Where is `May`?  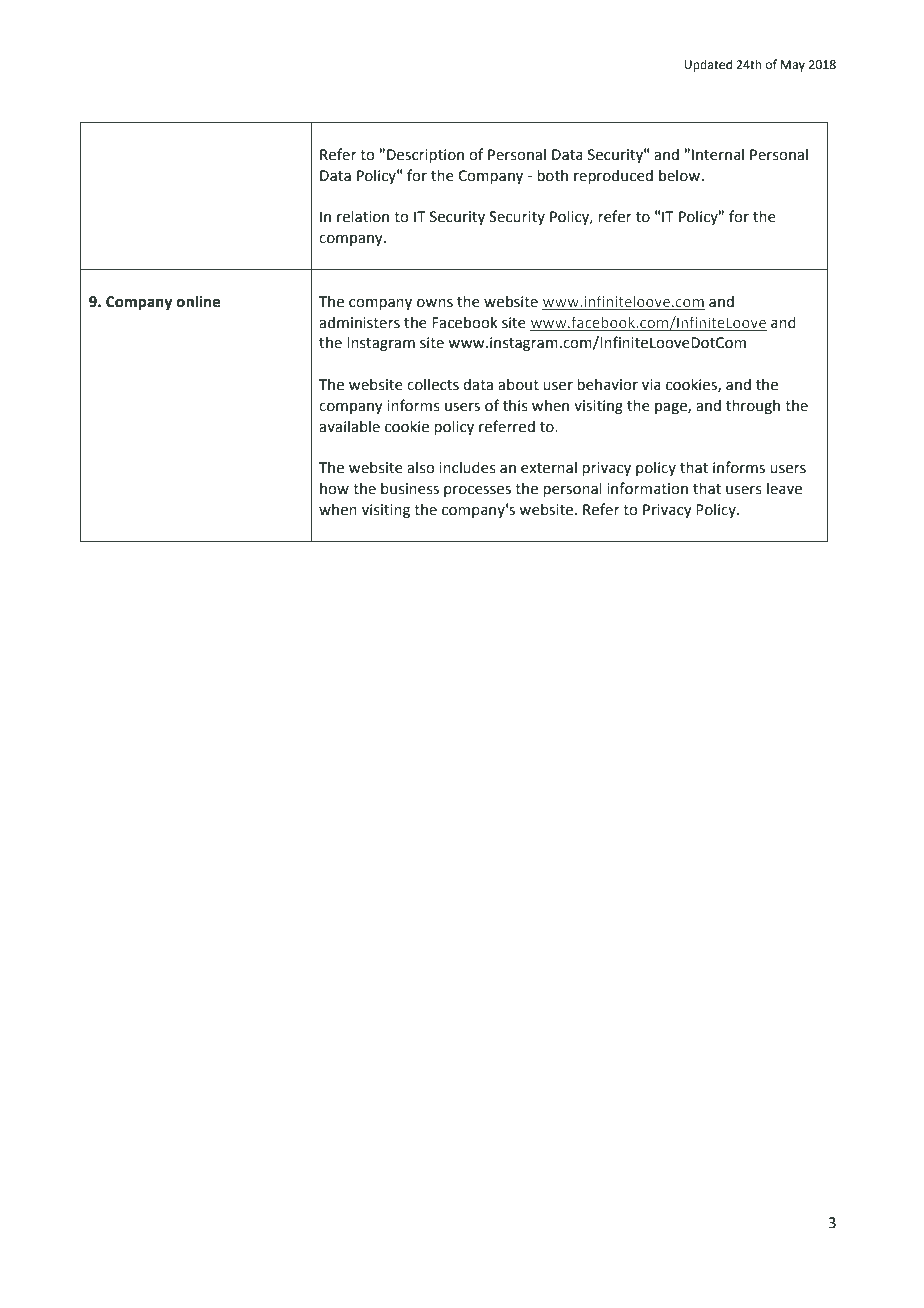
May is located at coordinates (793, 66).
